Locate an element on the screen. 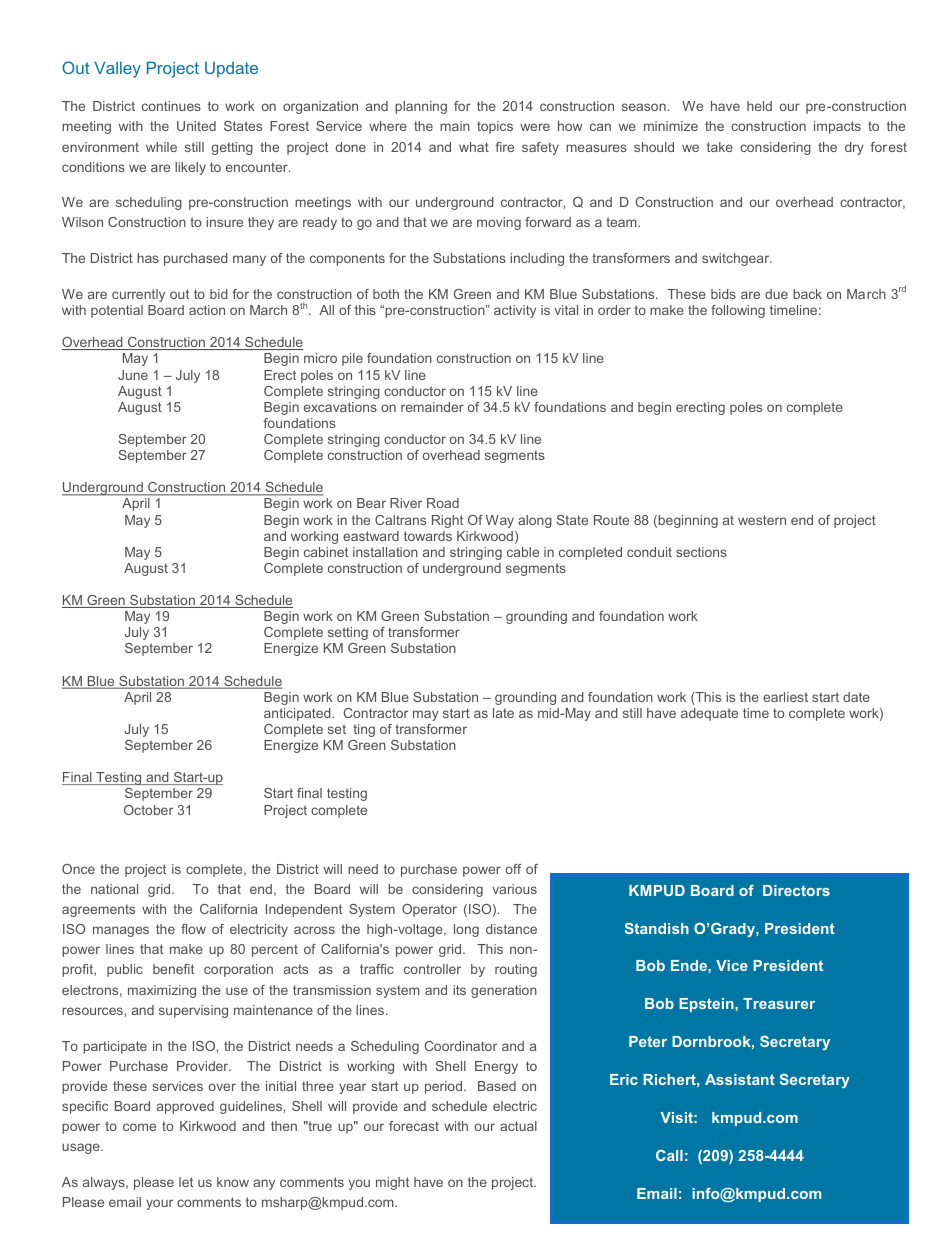 The image size is (952, 1233). following is located at coordinates (738, 311).
